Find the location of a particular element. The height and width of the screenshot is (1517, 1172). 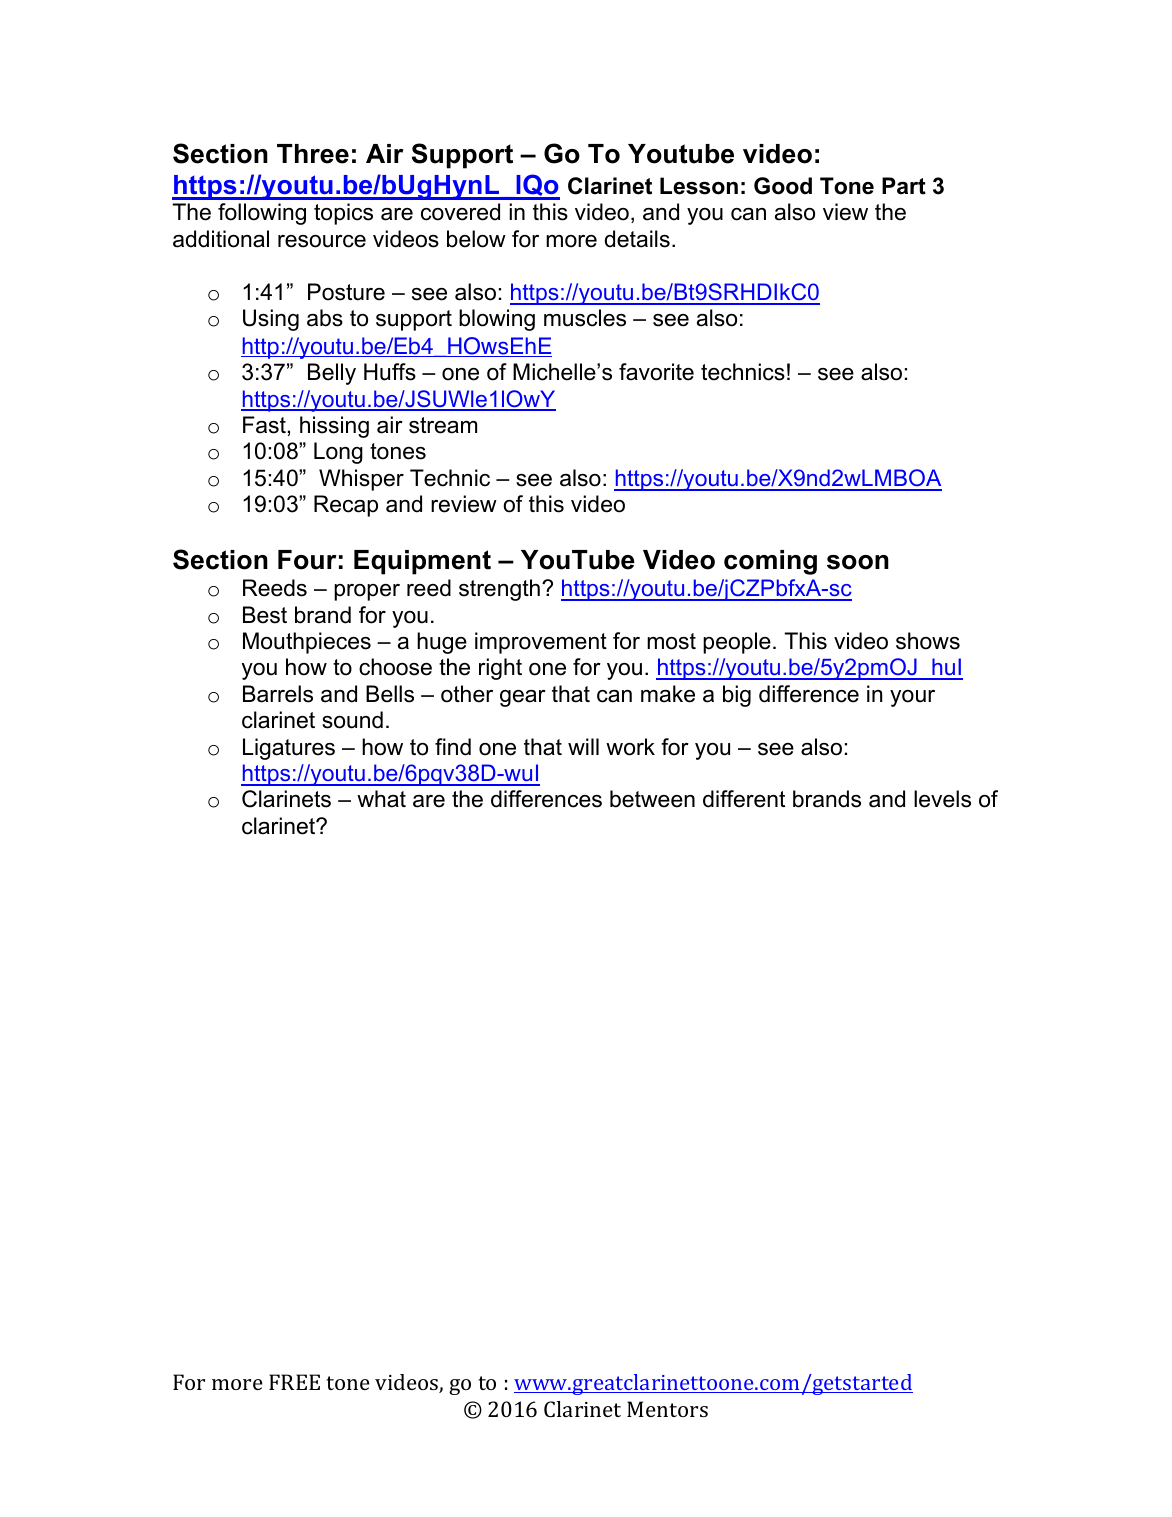

muscles is located at coordinates (585, 318).
